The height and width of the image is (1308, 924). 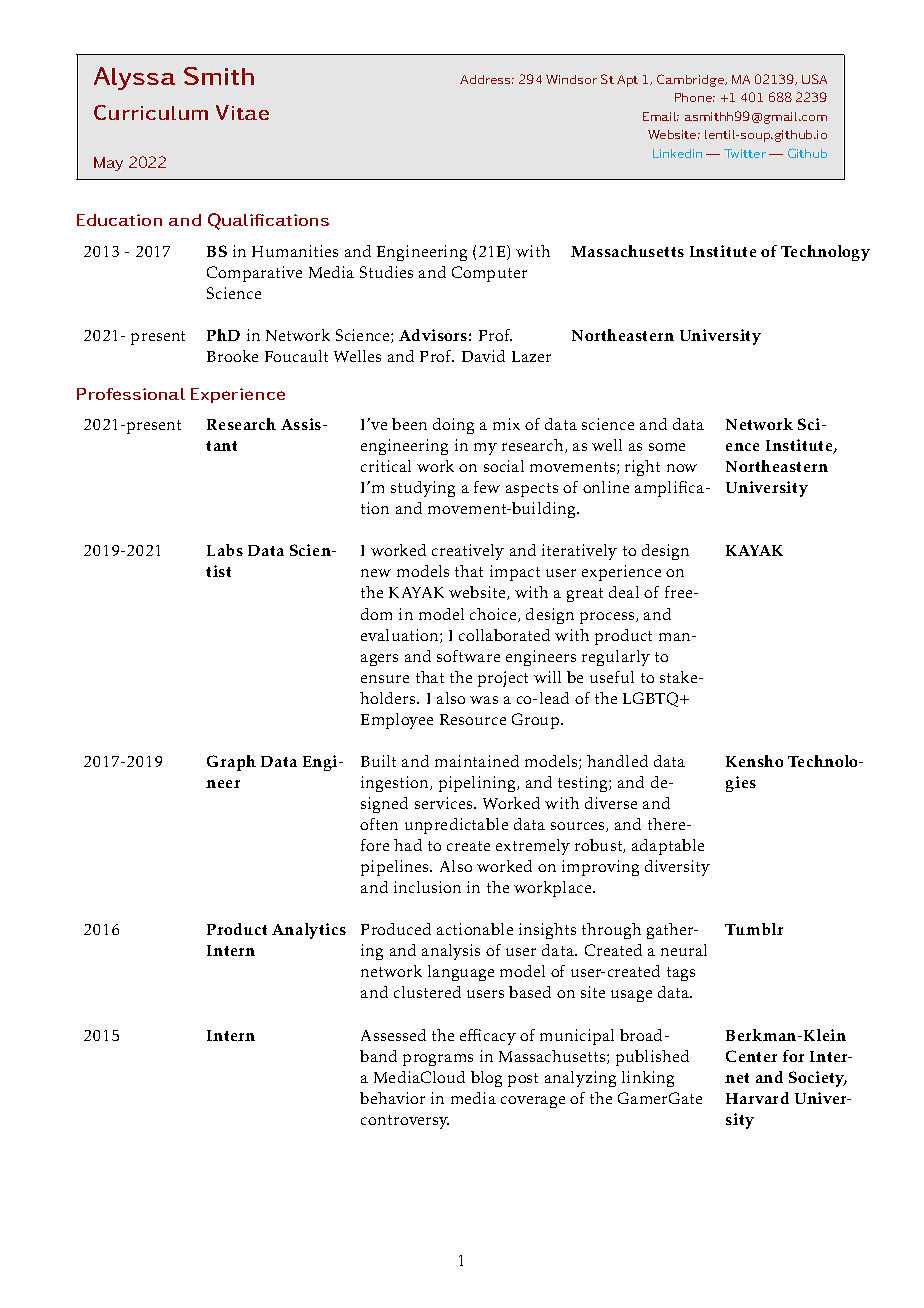 What do you see at coordinates (571, 79) in the image?
I see `Windsor` at bounding box center [571, 79].
